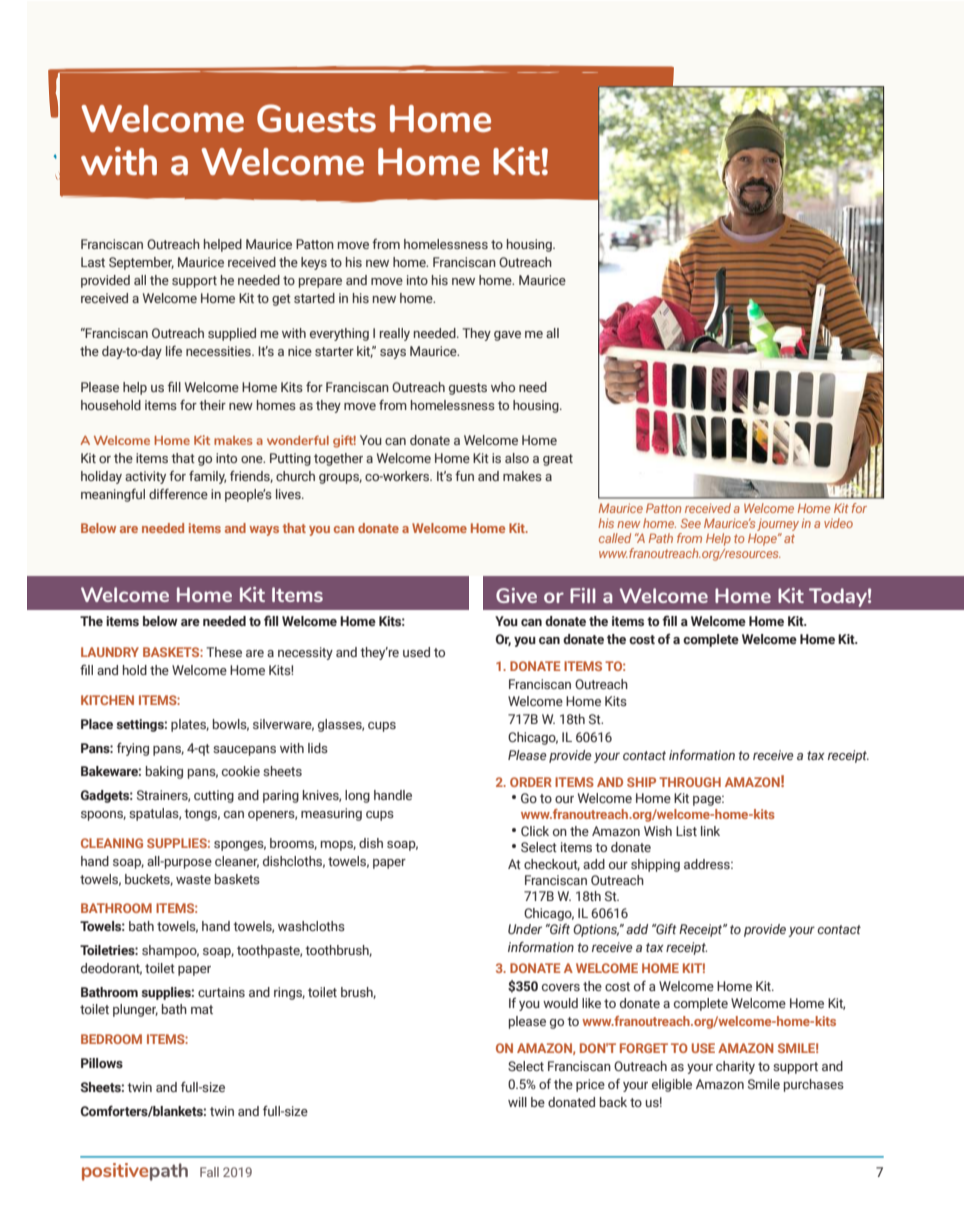 This screenshot has width=964, height=1232. What do you see at coordinates (141, 263) in the screenshot?
I see `September` at bounding box center [141, 263].
